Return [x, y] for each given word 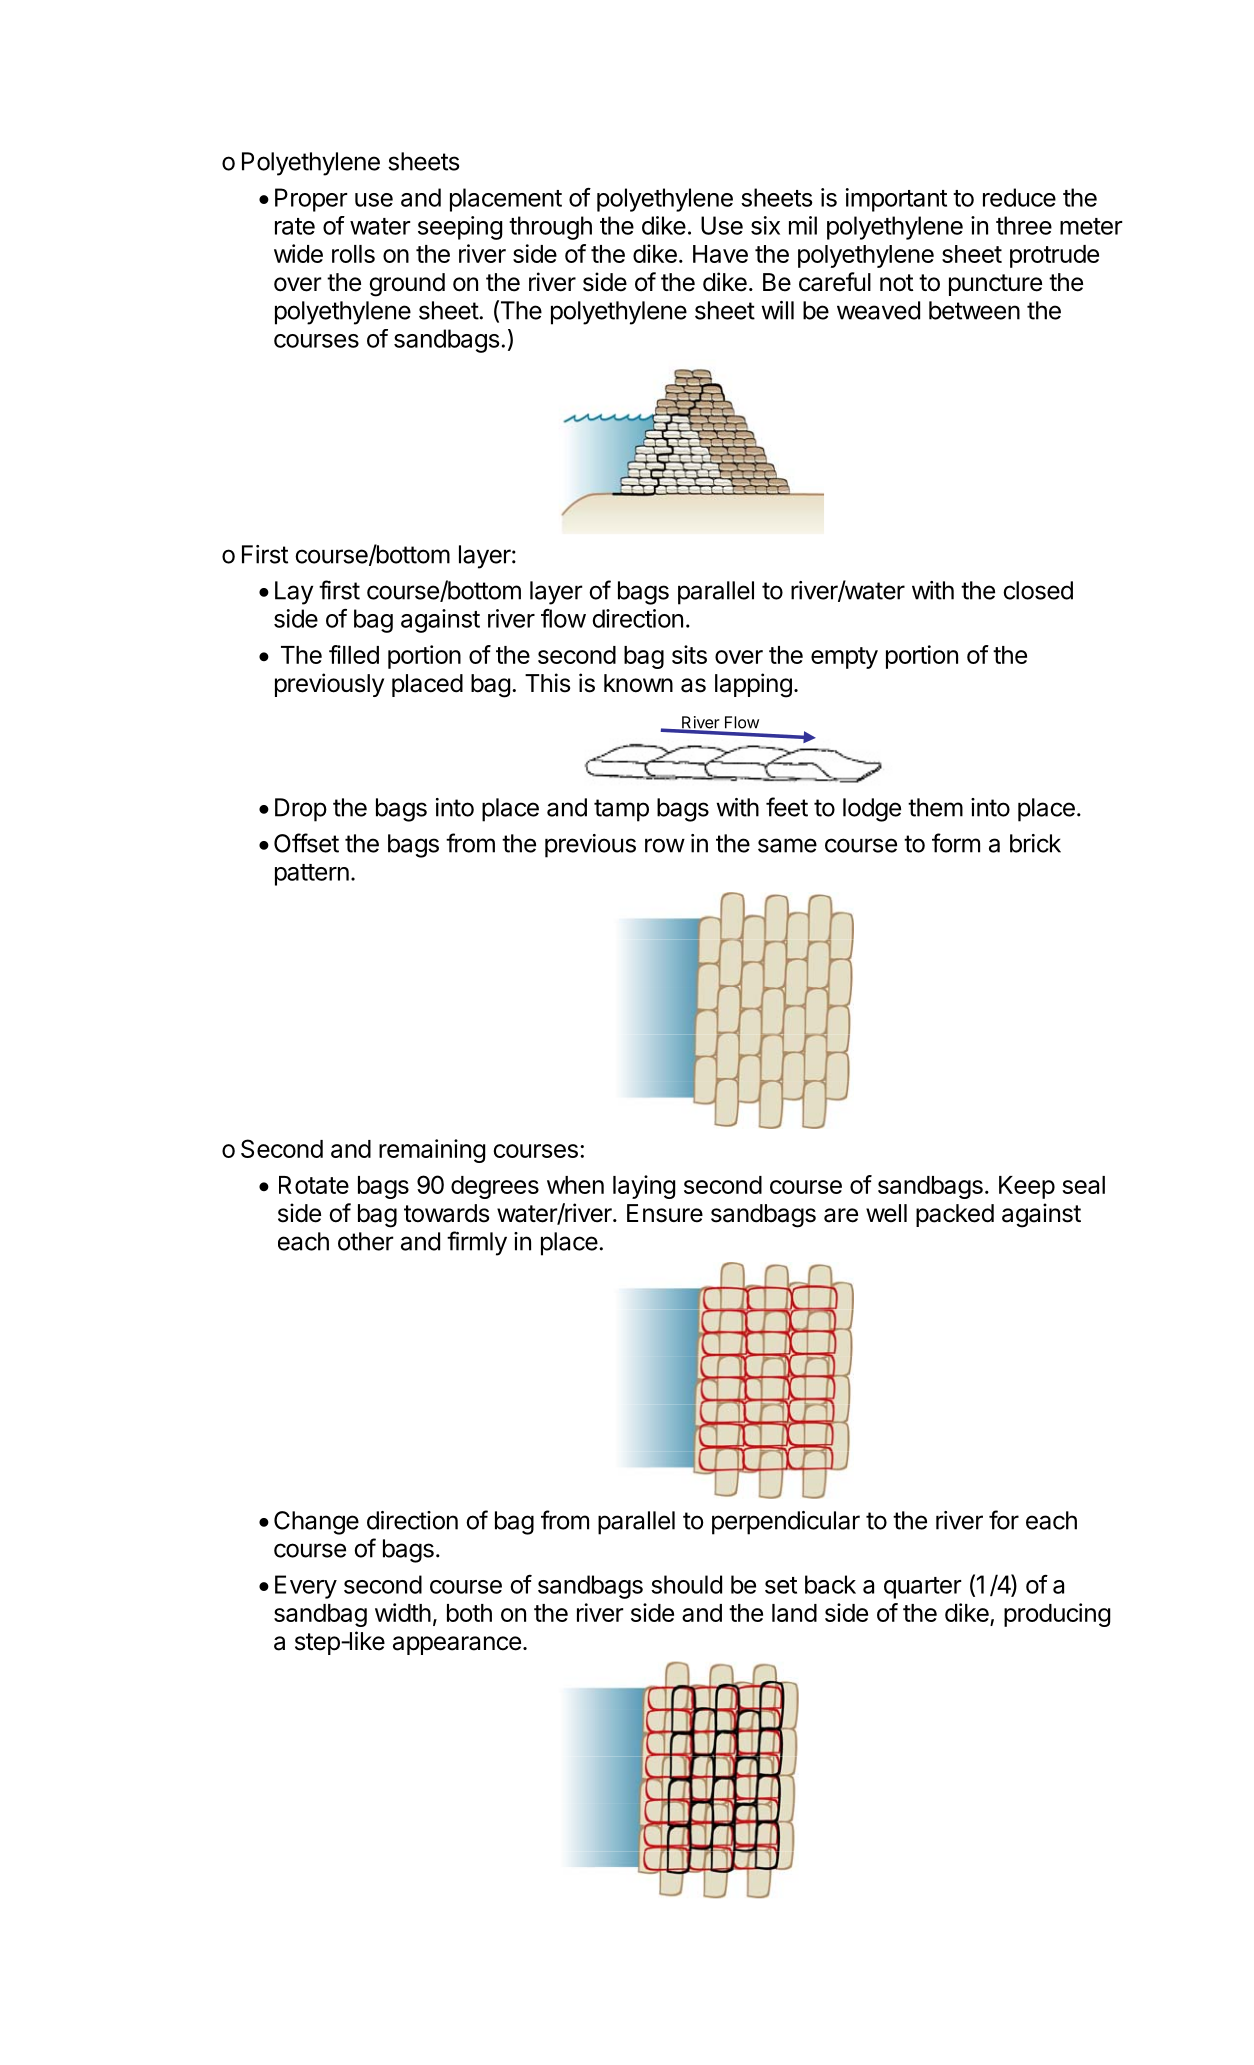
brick [1035, 843]
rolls [353, 254]
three [1024, 225]
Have [720, 254]
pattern [312, 875]
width [403, 1612]
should [686, 1584]
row [665, 845]
